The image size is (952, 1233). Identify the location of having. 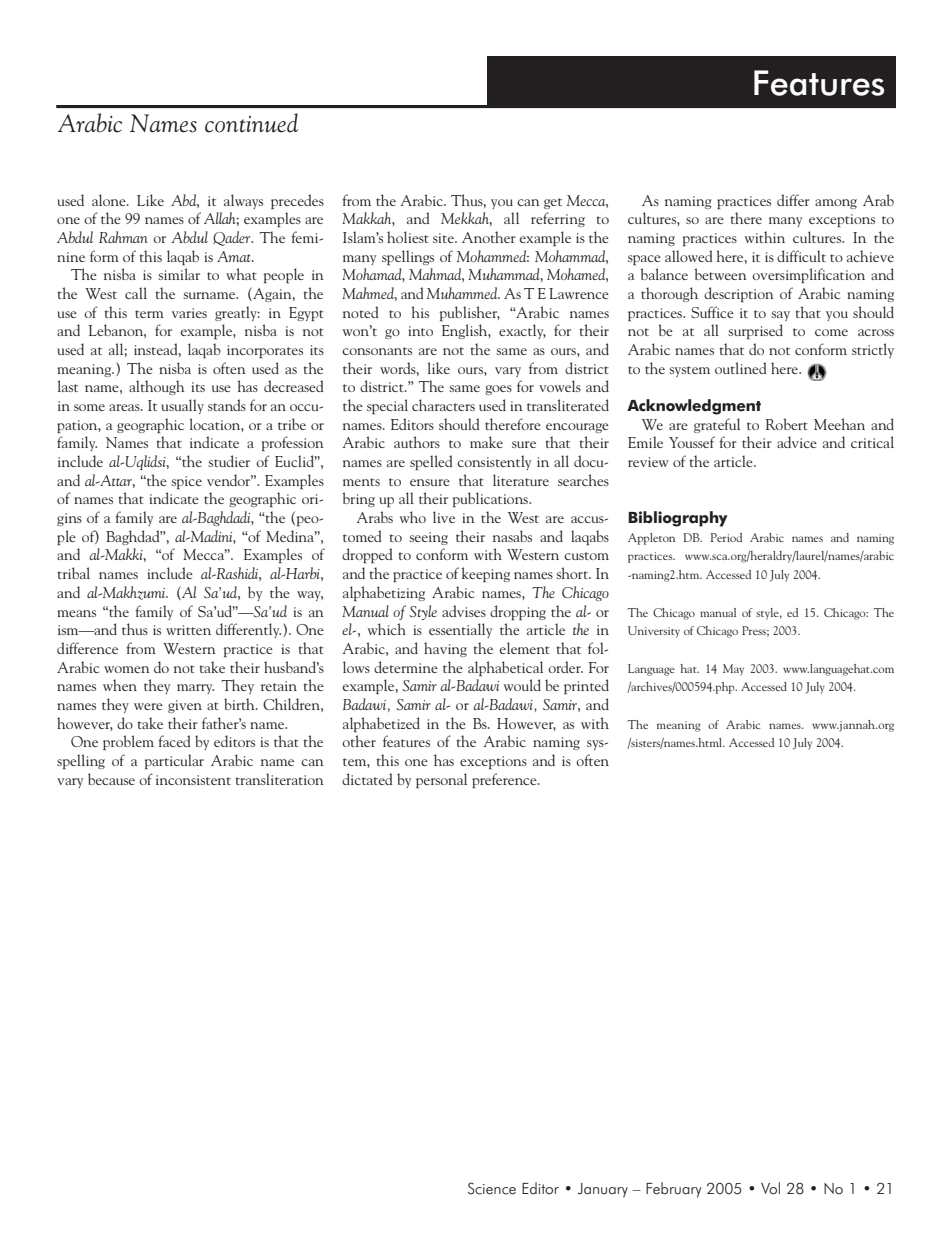
(445, 649).
